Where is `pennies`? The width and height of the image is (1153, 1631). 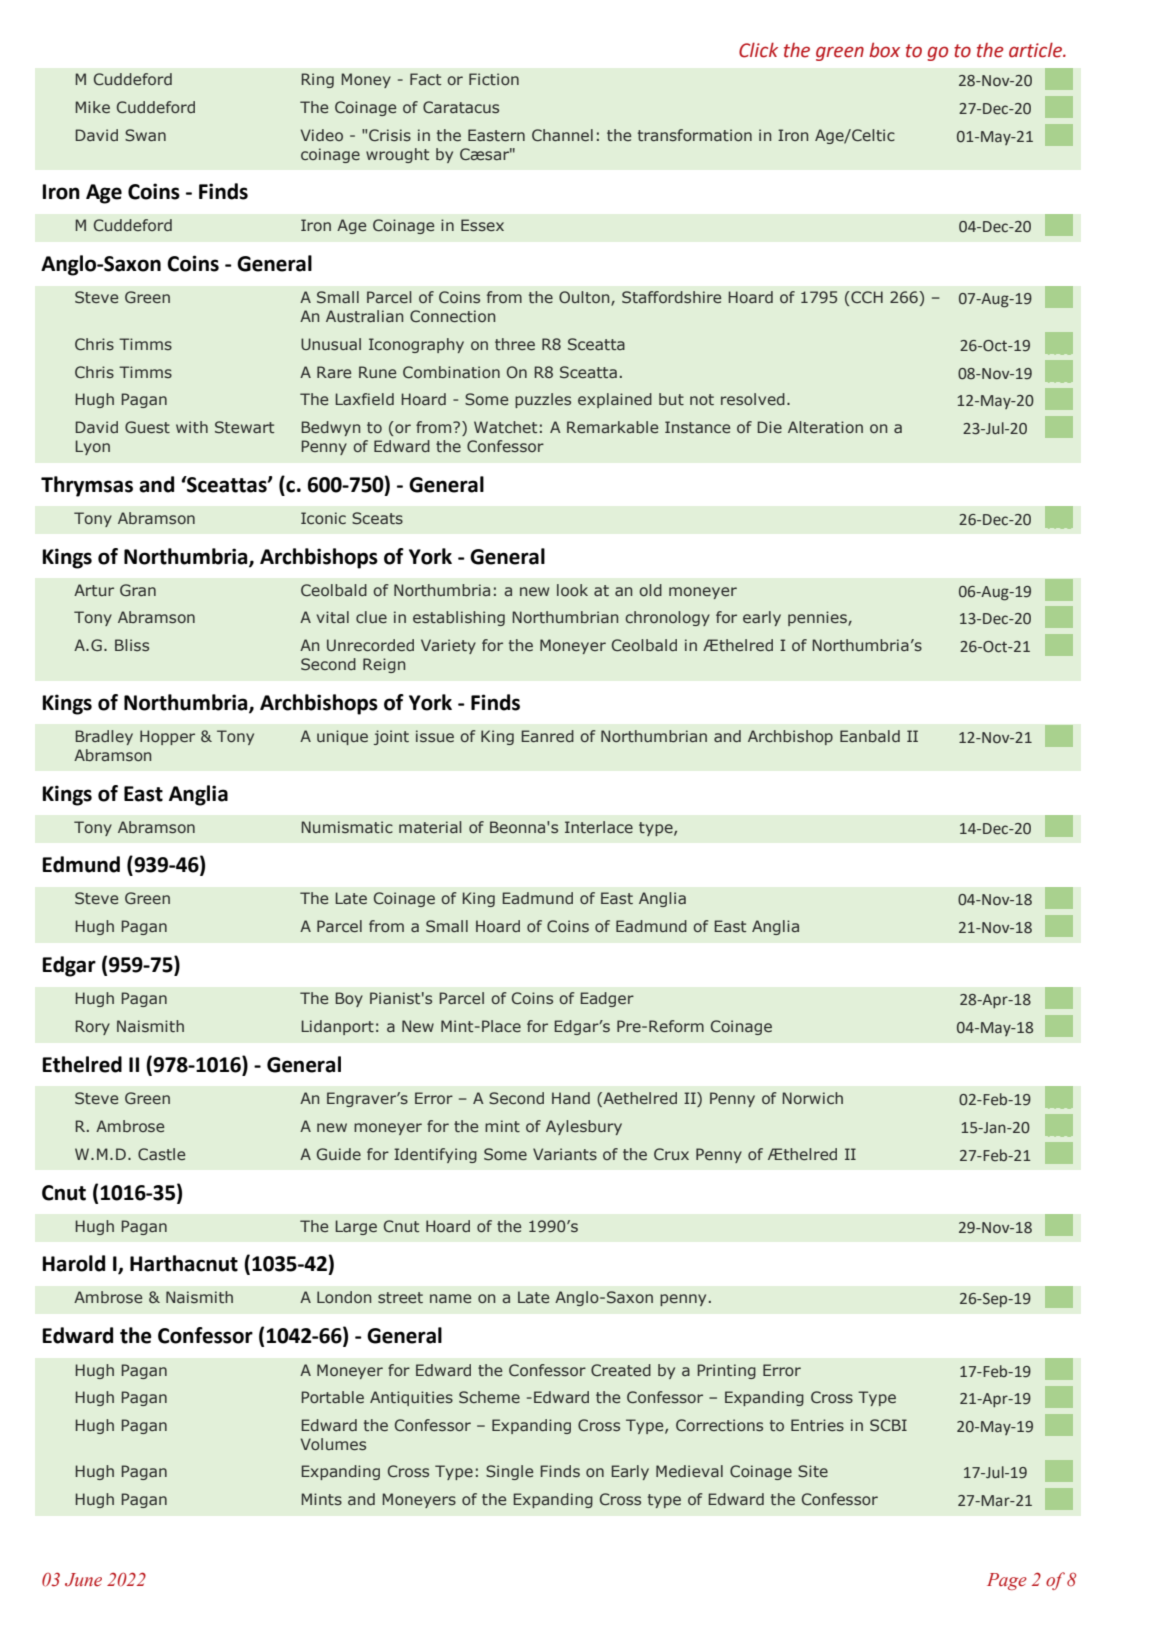
pennies is located at coordinates (818, 618).
